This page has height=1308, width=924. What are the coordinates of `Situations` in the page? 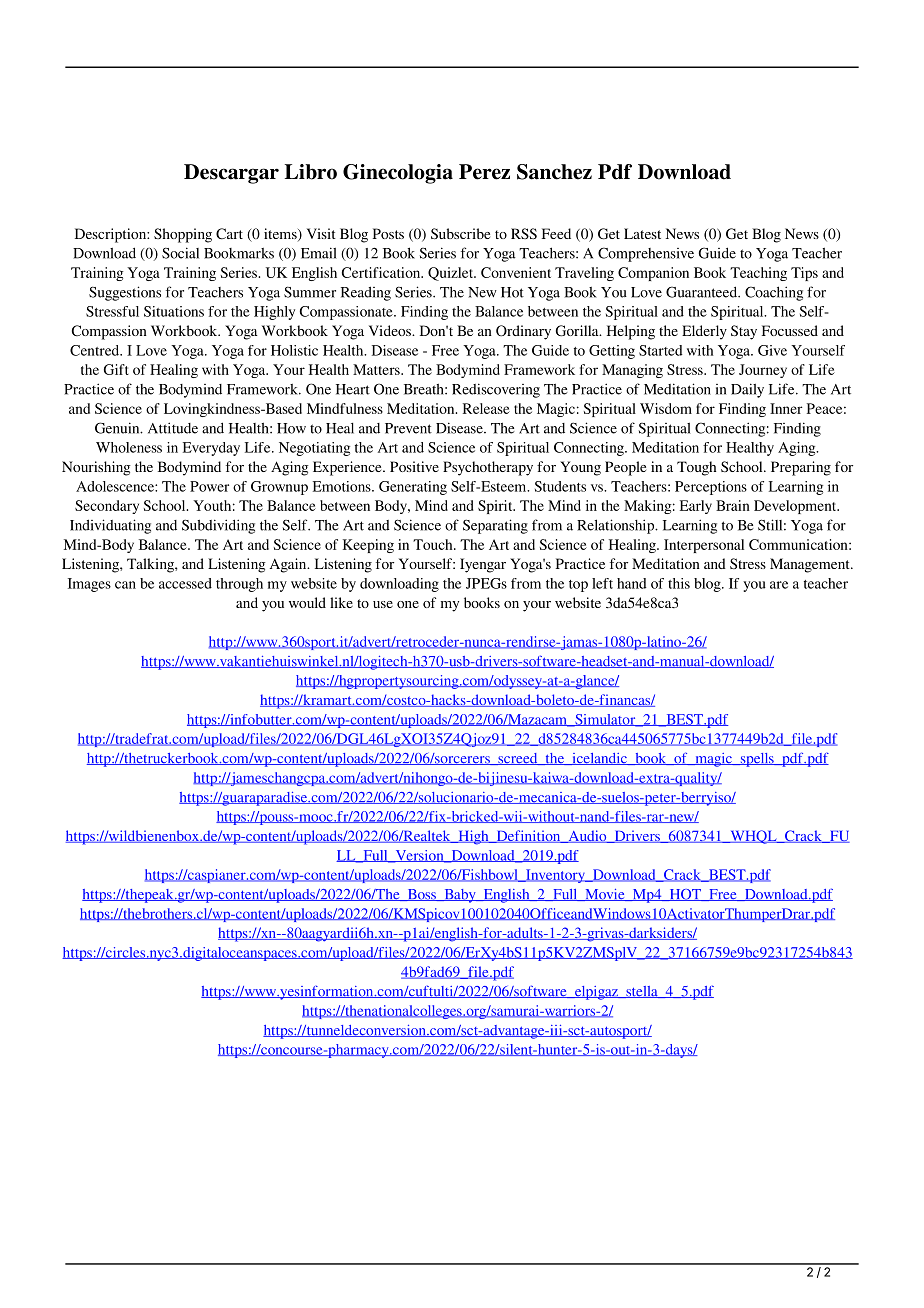 It's located at (174, 311).
